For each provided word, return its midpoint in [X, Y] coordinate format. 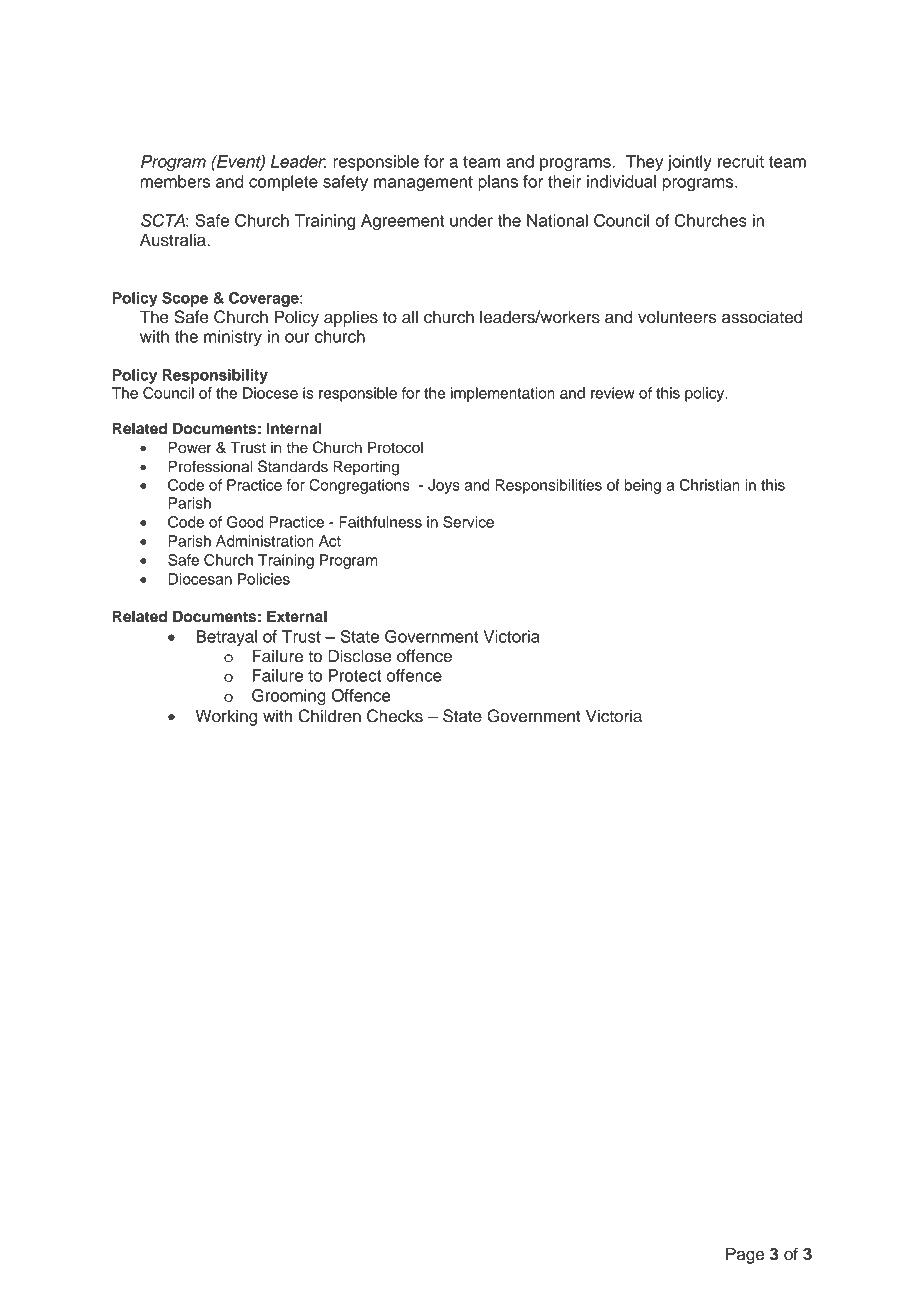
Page [745, 1255]
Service [468, 522]
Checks [395, 716]
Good [245, 522]
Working [227, 717]
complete [283, 183]
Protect [354, 675]
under [471, 220]
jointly [690, 163]
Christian [710, 485]
